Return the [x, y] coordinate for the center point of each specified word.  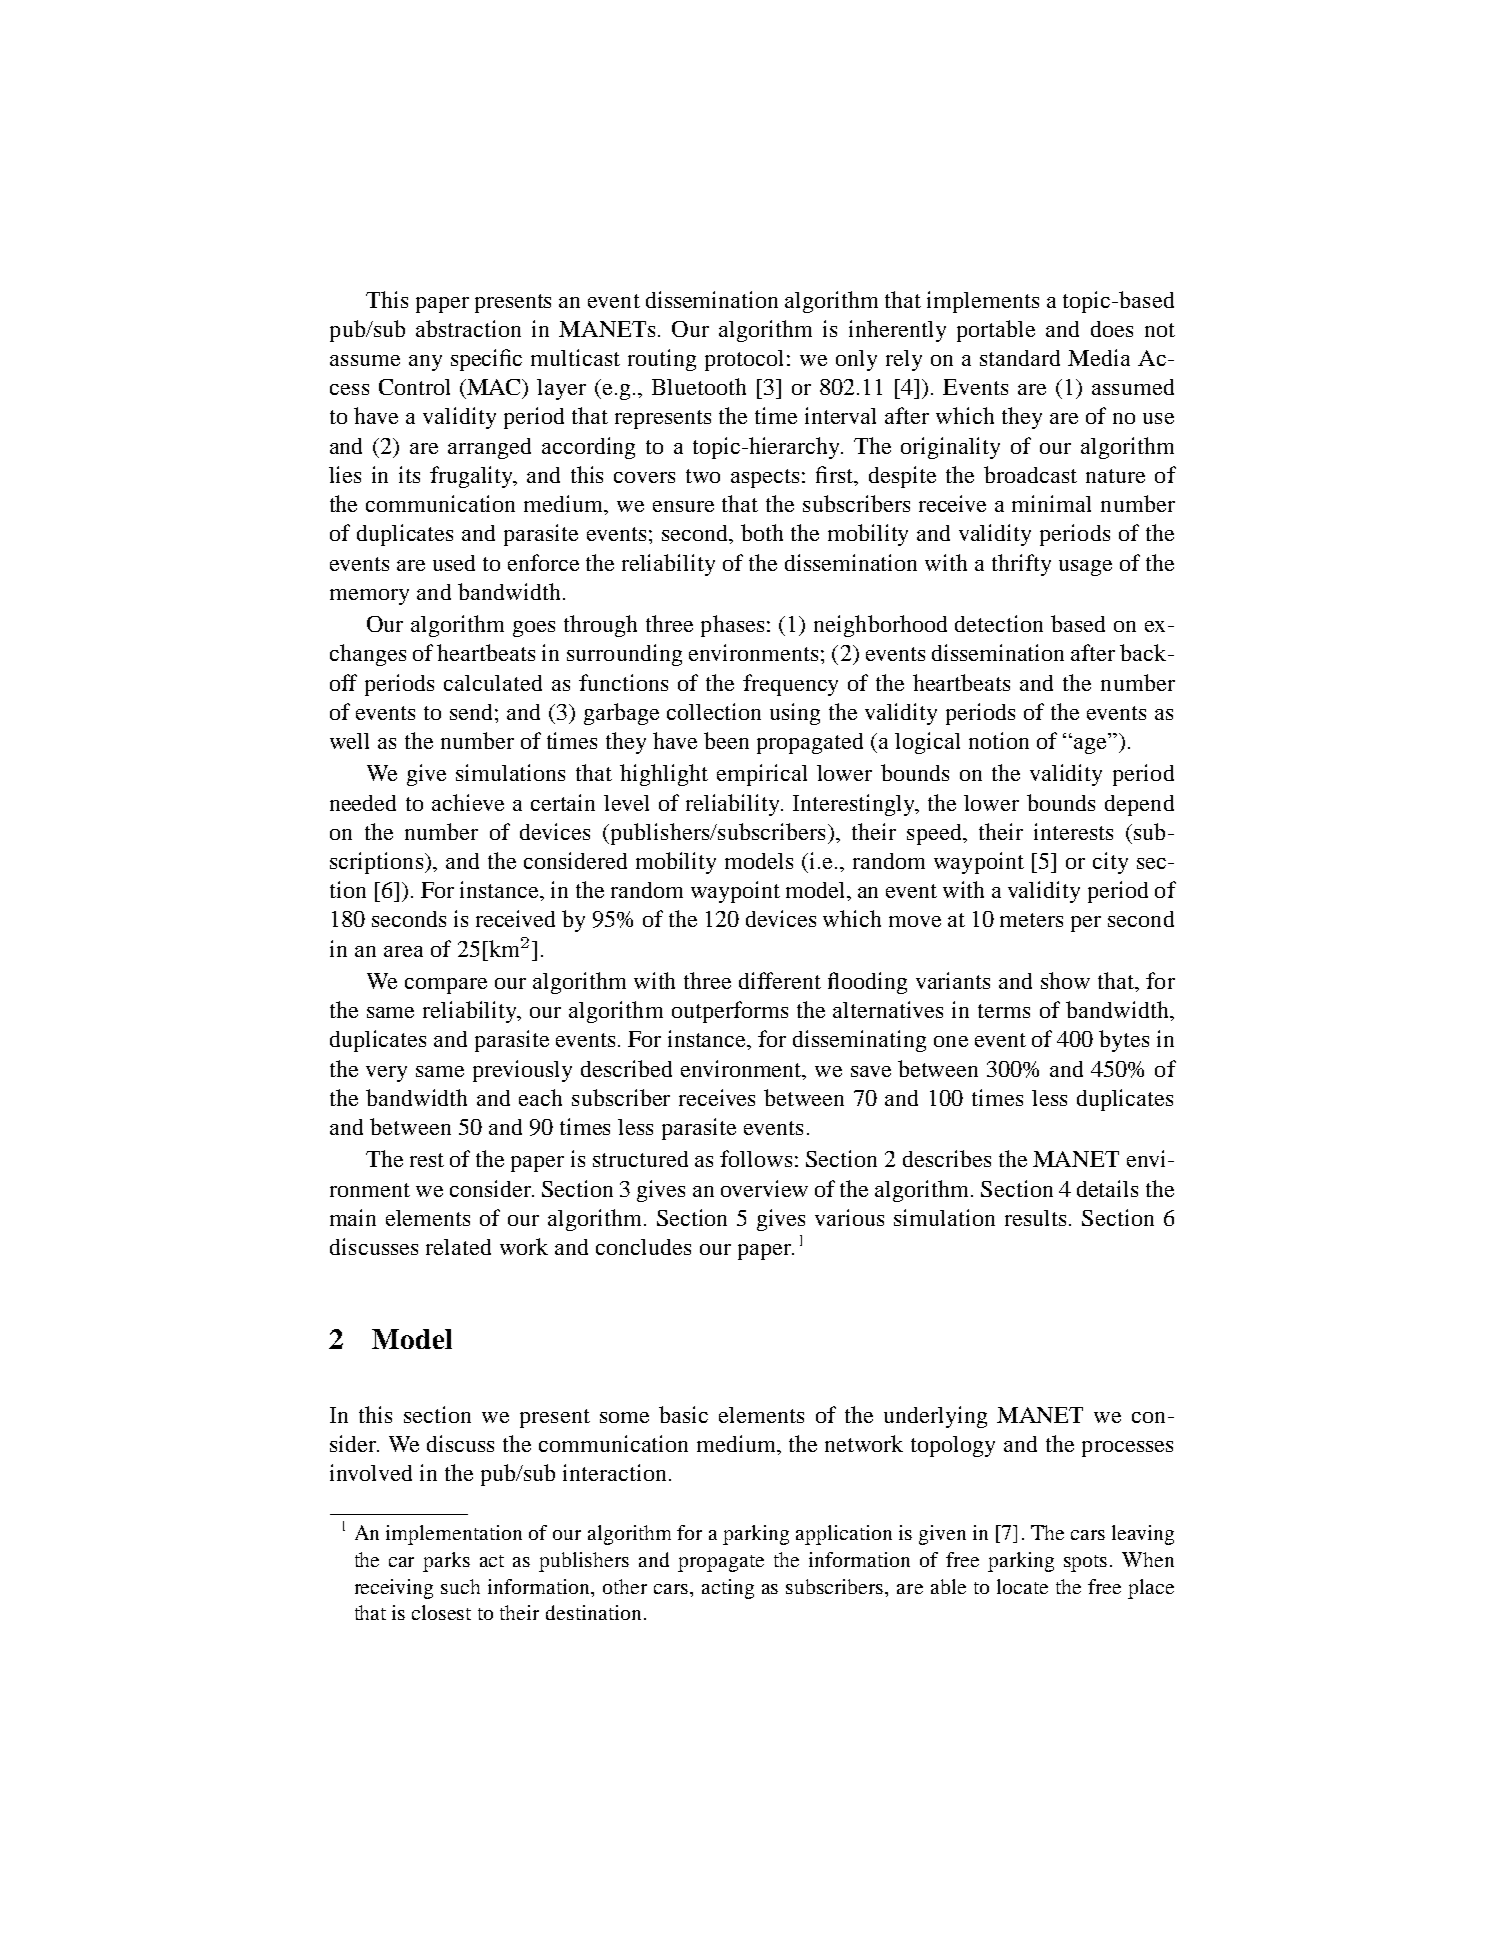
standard [1020, 358]
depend [1139, 805]
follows [756, 1158]
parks [446, 1562]
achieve [468, 802]
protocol [746, 360]
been [726, 740]
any [425, 363]
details [1107, 1188]
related [458, 1247]
